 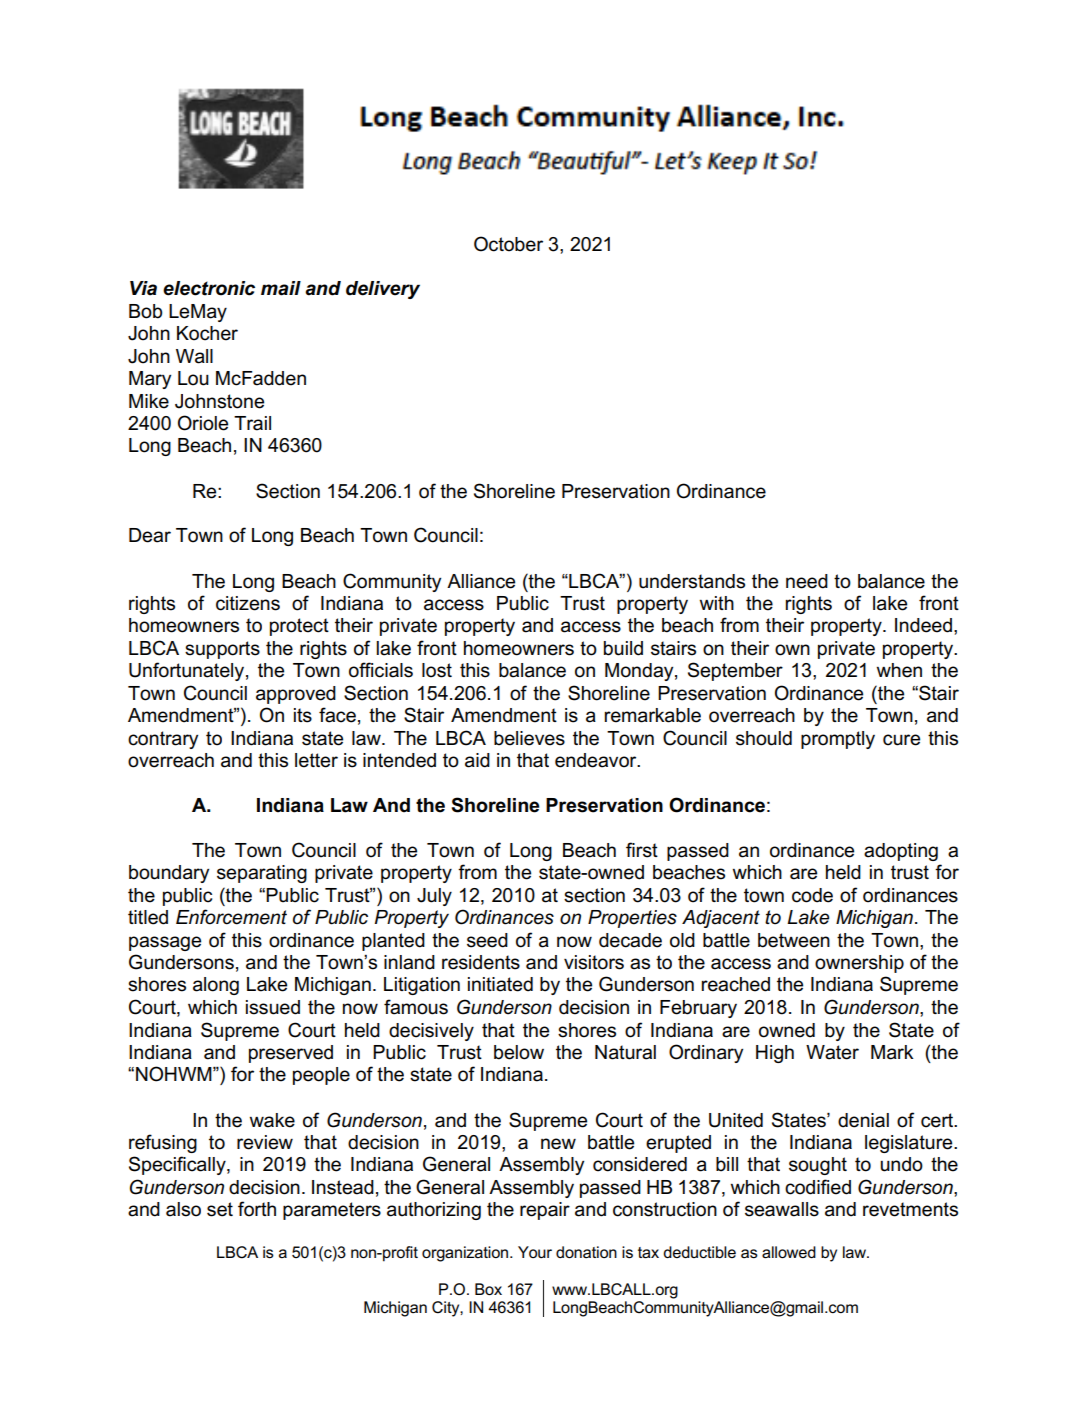 I want to click on need, so click(x=807, y=581).
